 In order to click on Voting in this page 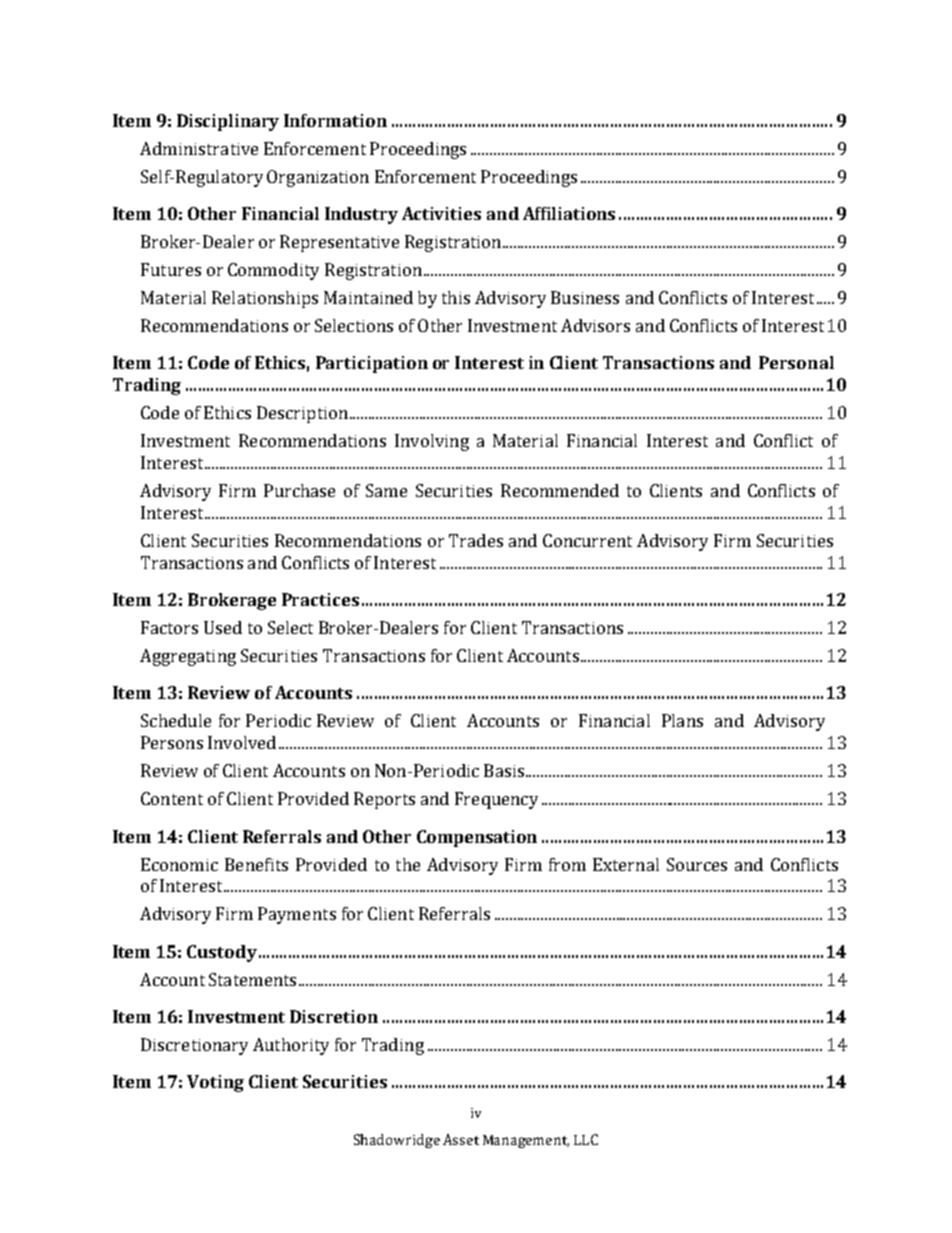, I will do `click(215, 1083)`.
